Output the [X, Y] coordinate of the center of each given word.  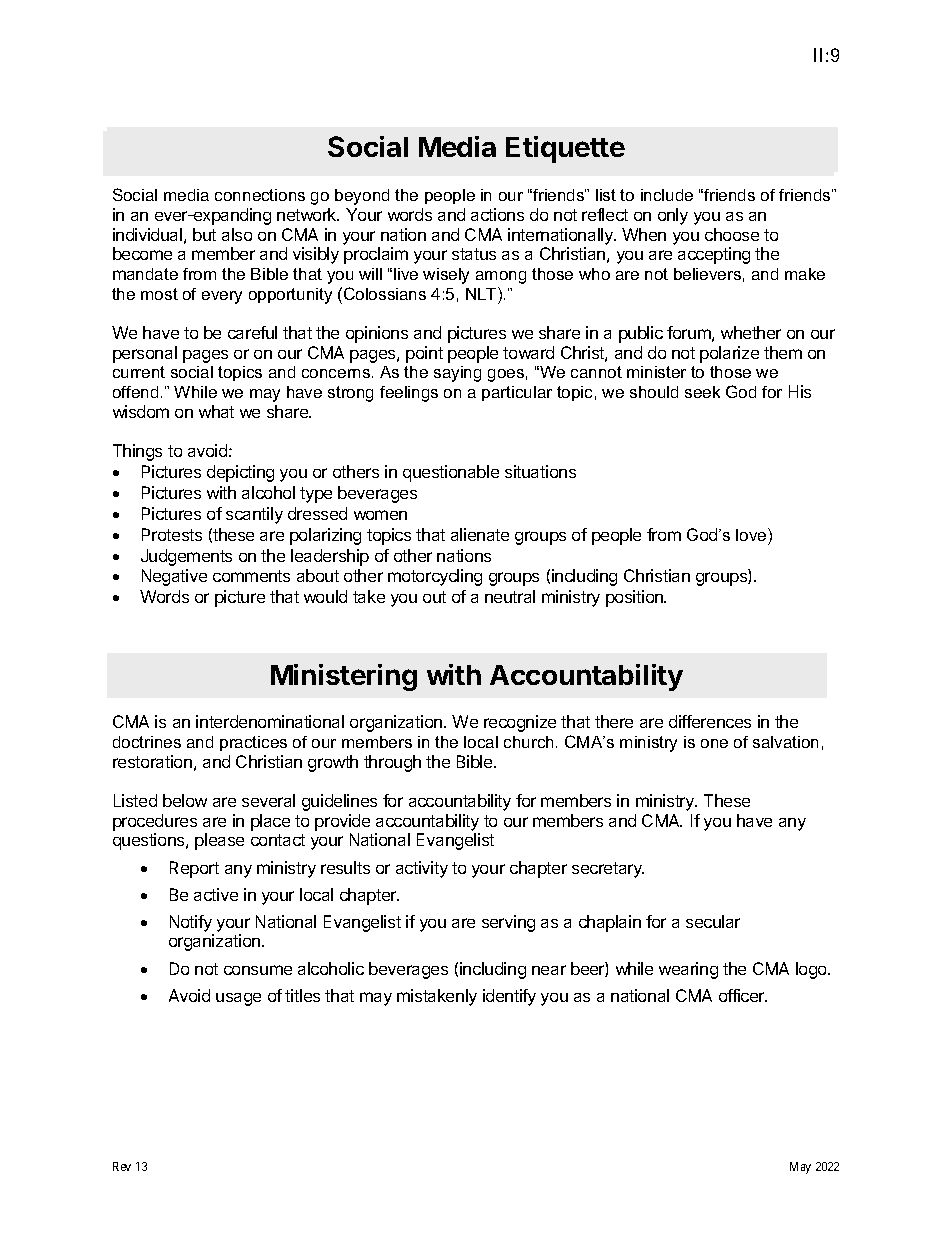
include [667, 195]
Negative [174, 577]
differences [710, 721]
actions [497, 214]
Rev [122, 1166]
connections [260, 195]
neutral [510, 596]
